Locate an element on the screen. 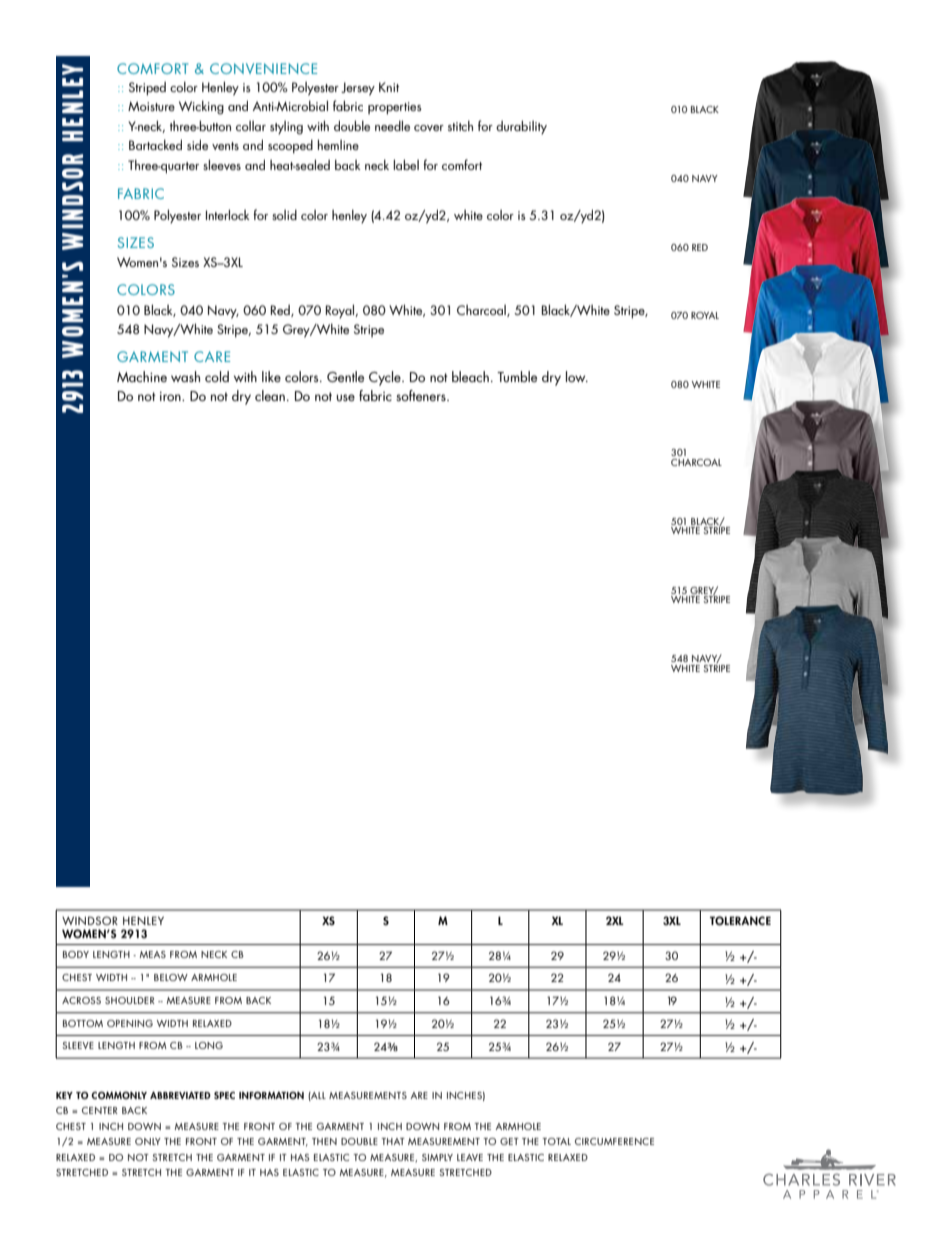 This screenshot has width=952, height=1233. Tumble is located at coordinates (517, 376).
